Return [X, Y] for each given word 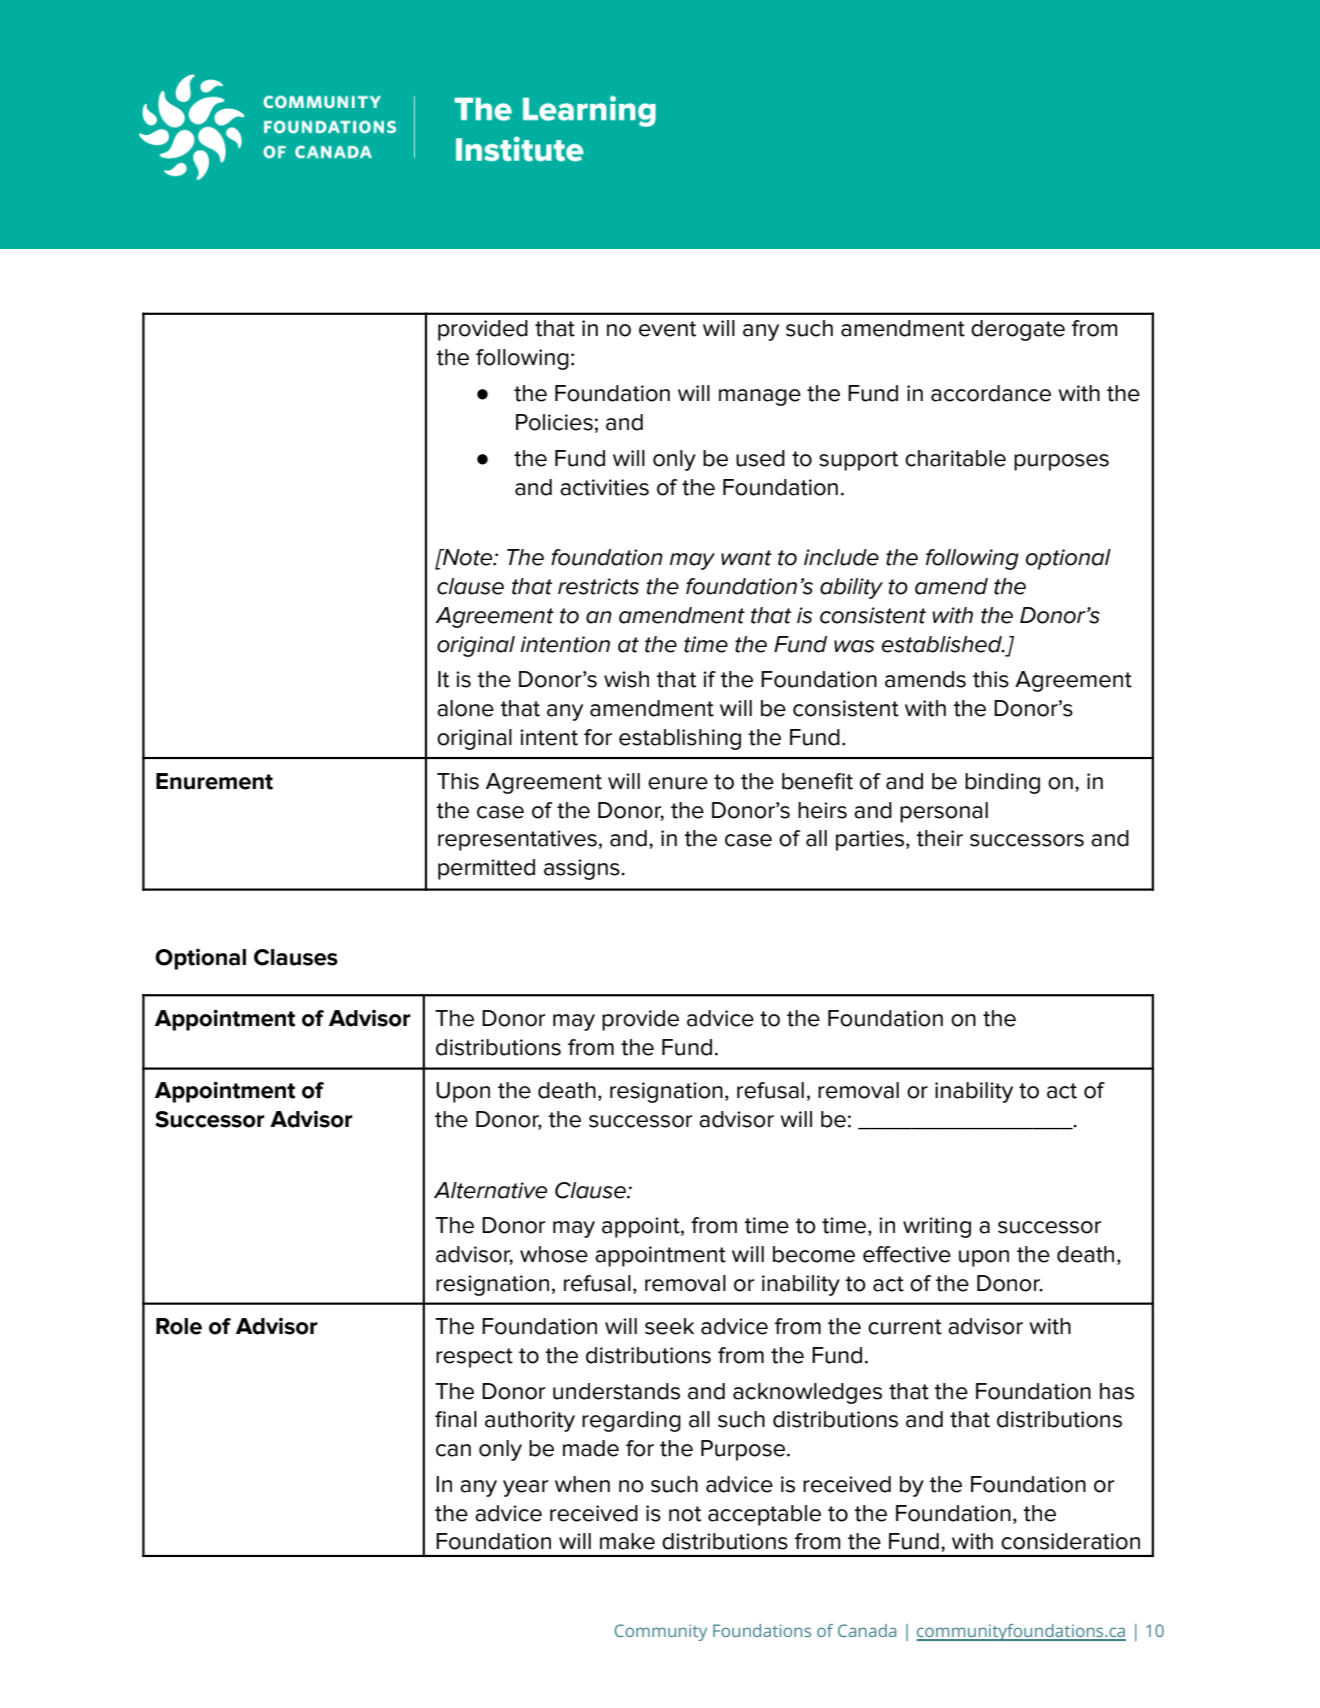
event [667, 329]
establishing [680, 739]
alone [465, 708]
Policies [554, 422]
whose [554, 1254]
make [627, 1541]
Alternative [490, 1190]
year [525, 1488]
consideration [1070, 1541]
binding [1002, 783]
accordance [991, 393]
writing [937, 1227]
